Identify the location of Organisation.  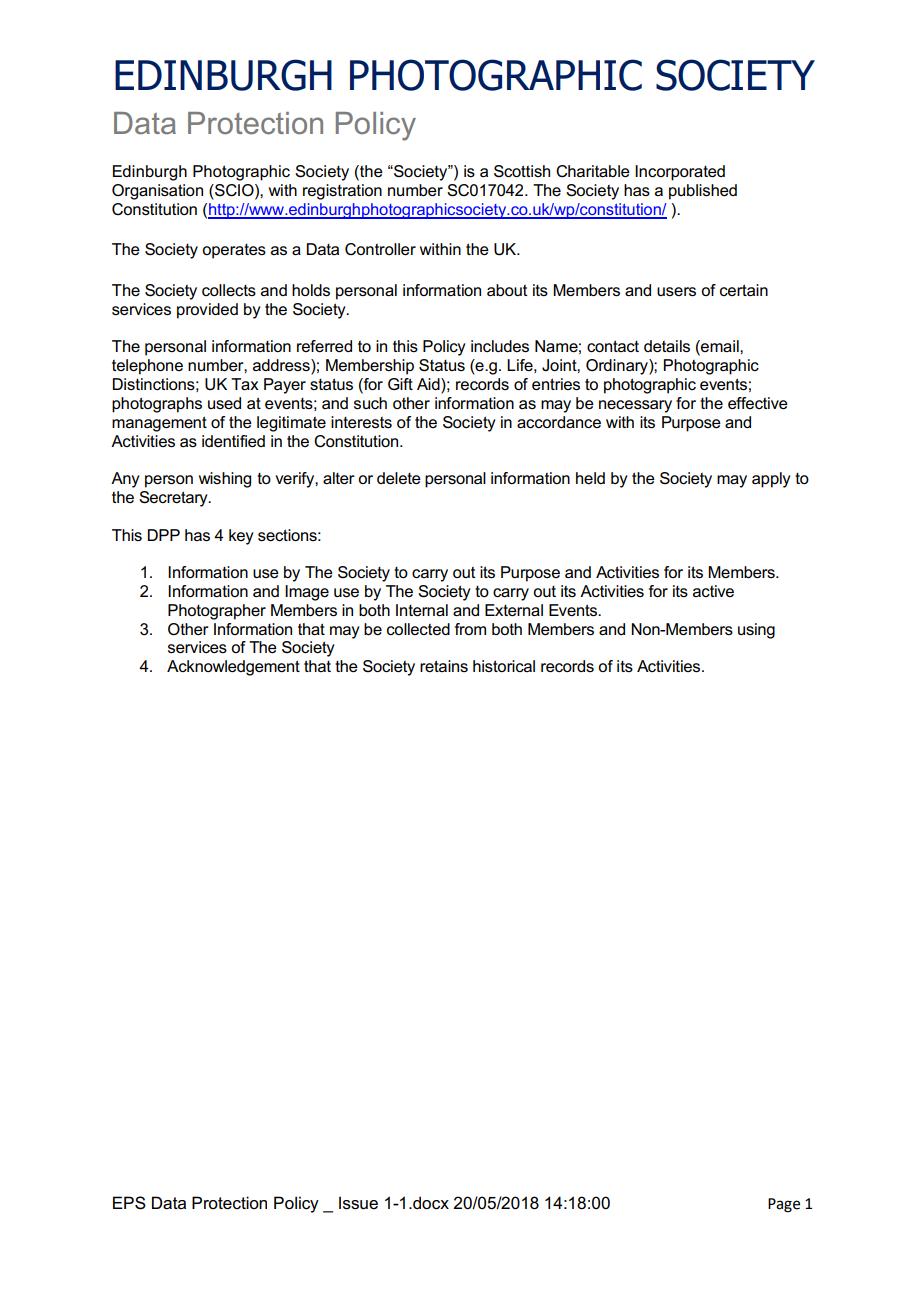
(157, 192).
